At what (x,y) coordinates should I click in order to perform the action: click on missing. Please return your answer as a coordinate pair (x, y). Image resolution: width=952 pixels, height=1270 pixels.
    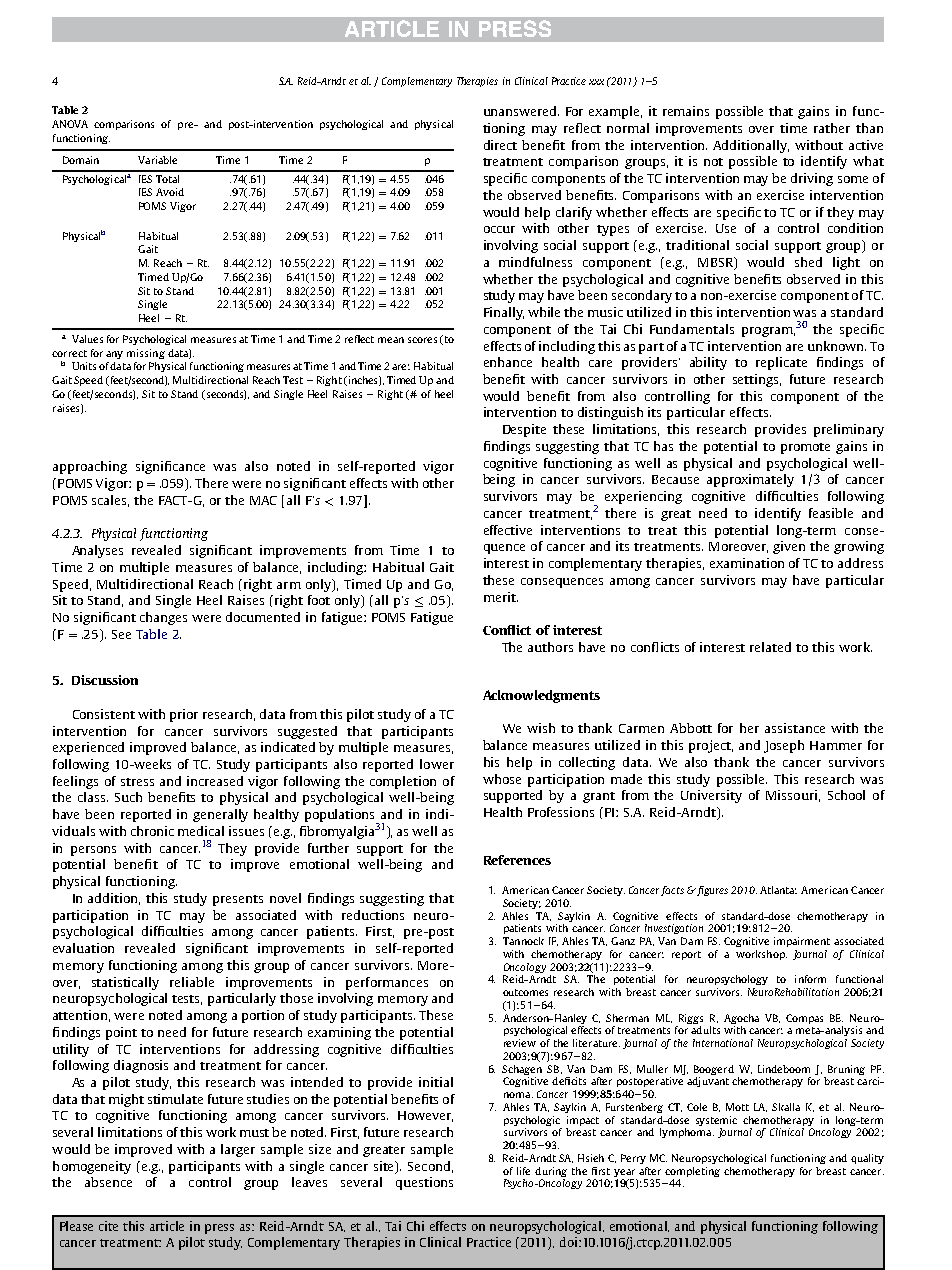
    Looking at the image, I should click on (146, 354).
